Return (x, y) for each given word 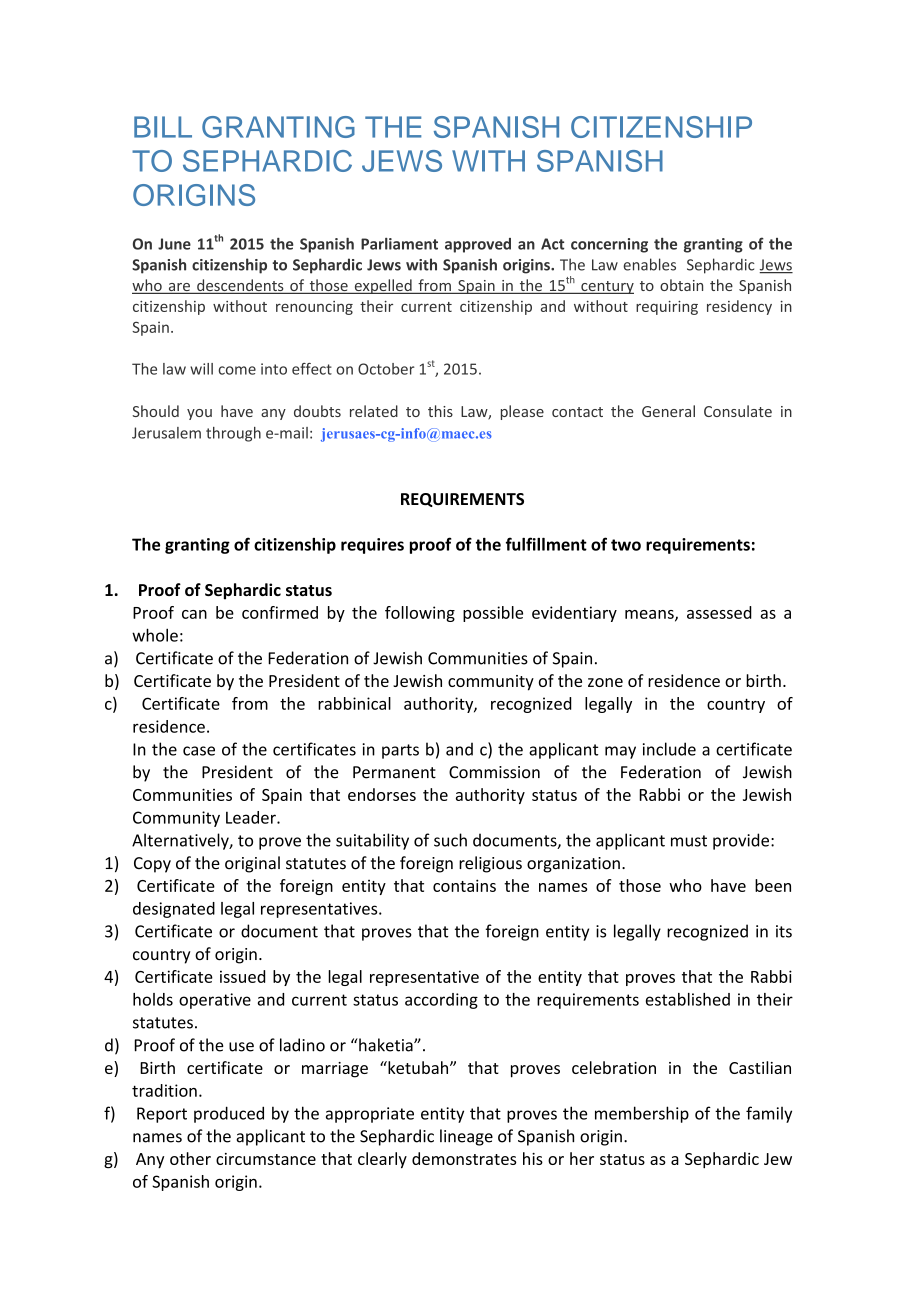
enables (649, 264)
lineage (466, 1137)
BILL (163, 127)
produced (229, 1114)
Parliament (399, 244)
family (769, 1114)
